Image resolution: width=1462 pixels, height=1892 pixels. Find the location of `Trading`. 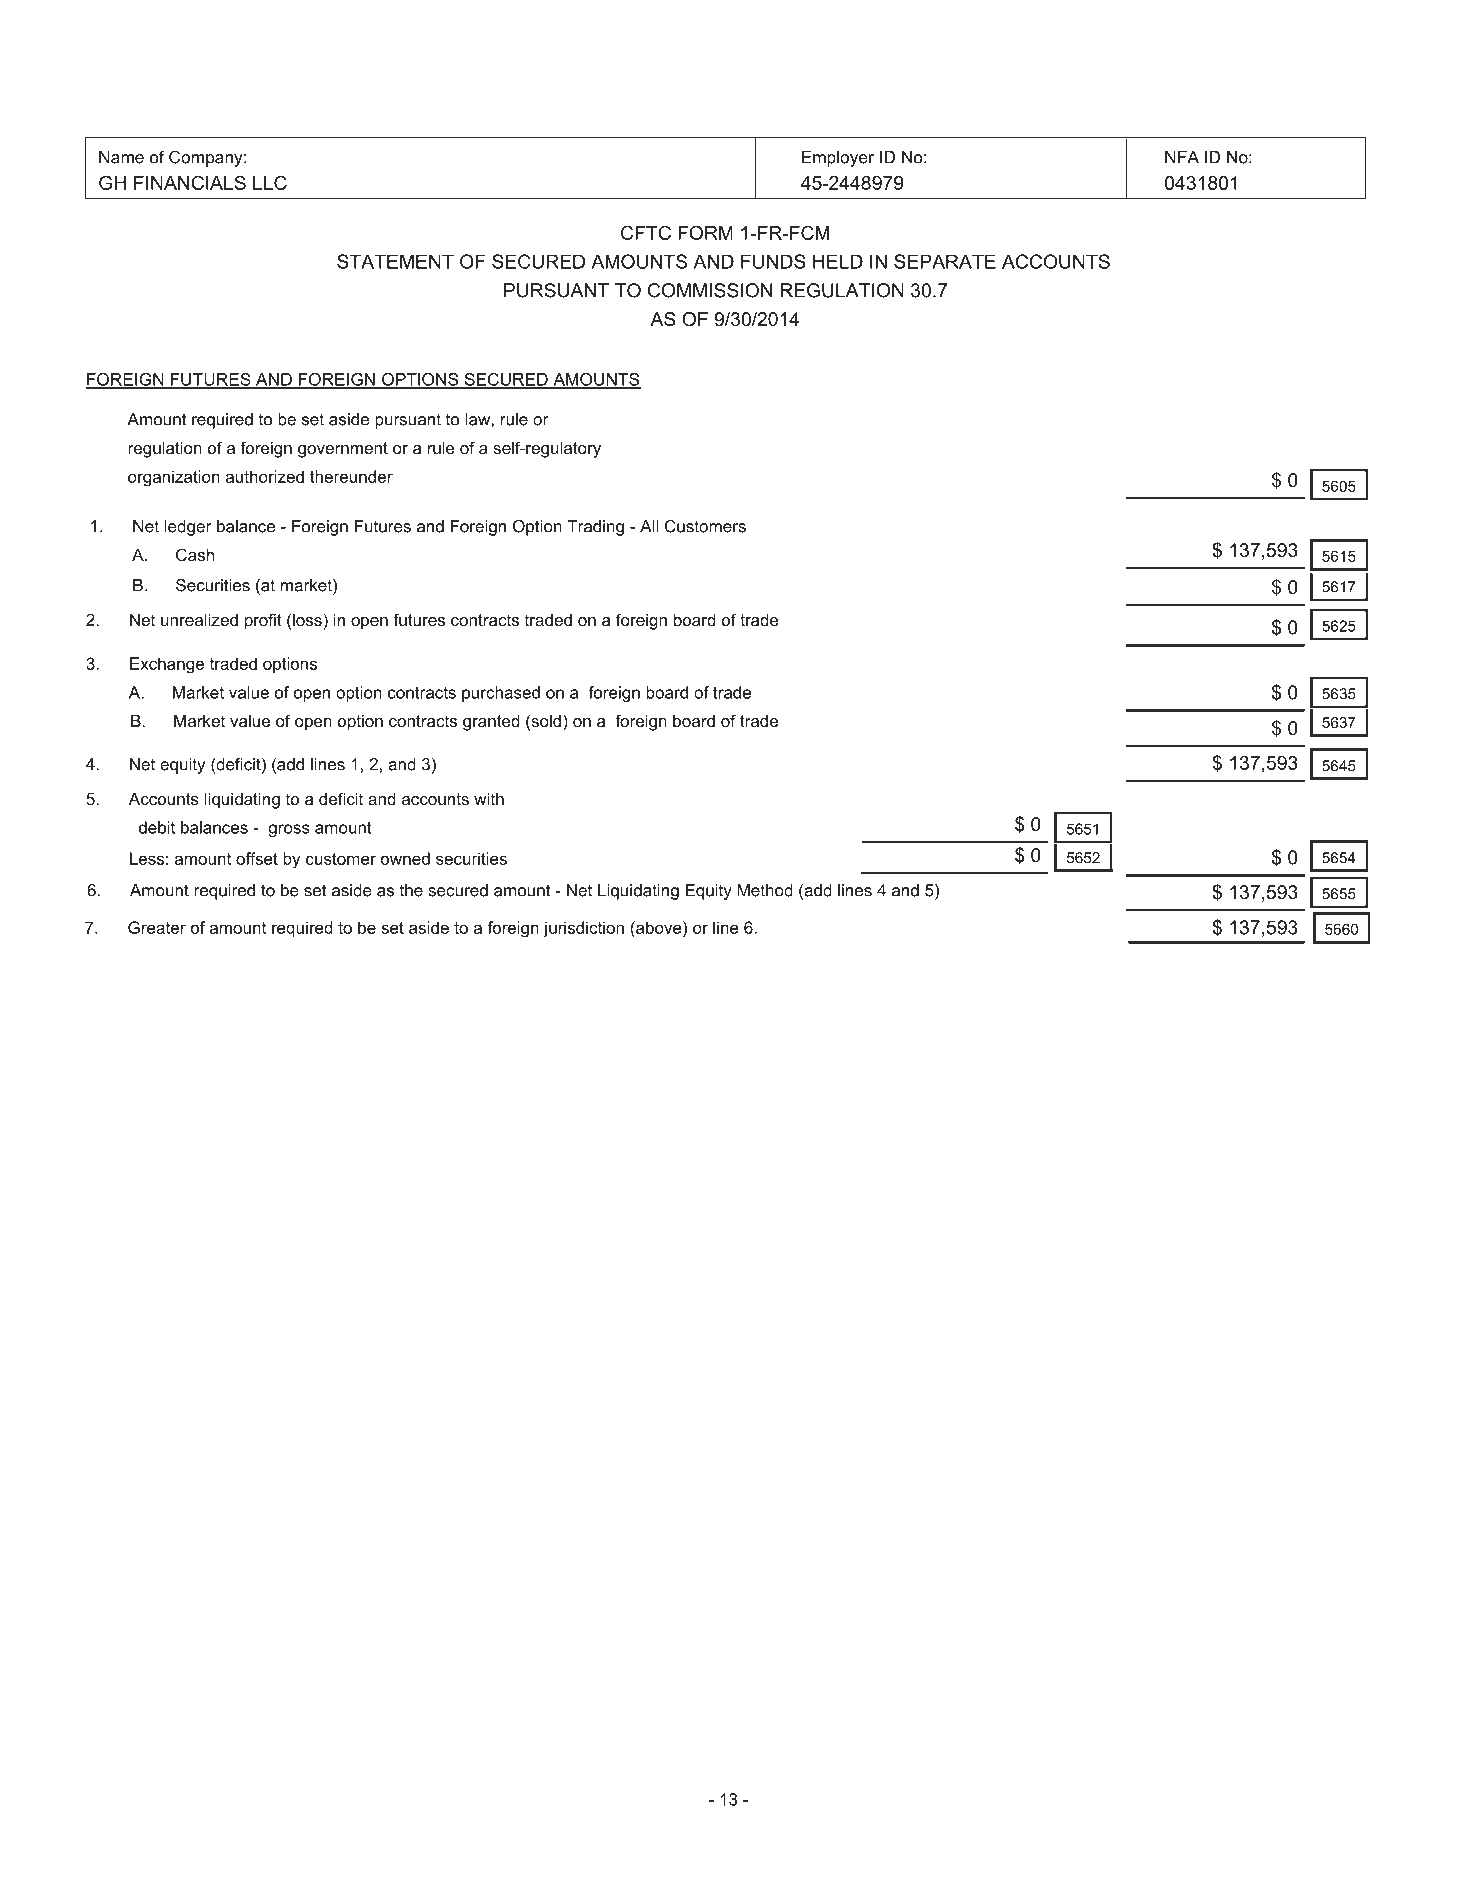

Trading is located at coordinates (595, 528).
